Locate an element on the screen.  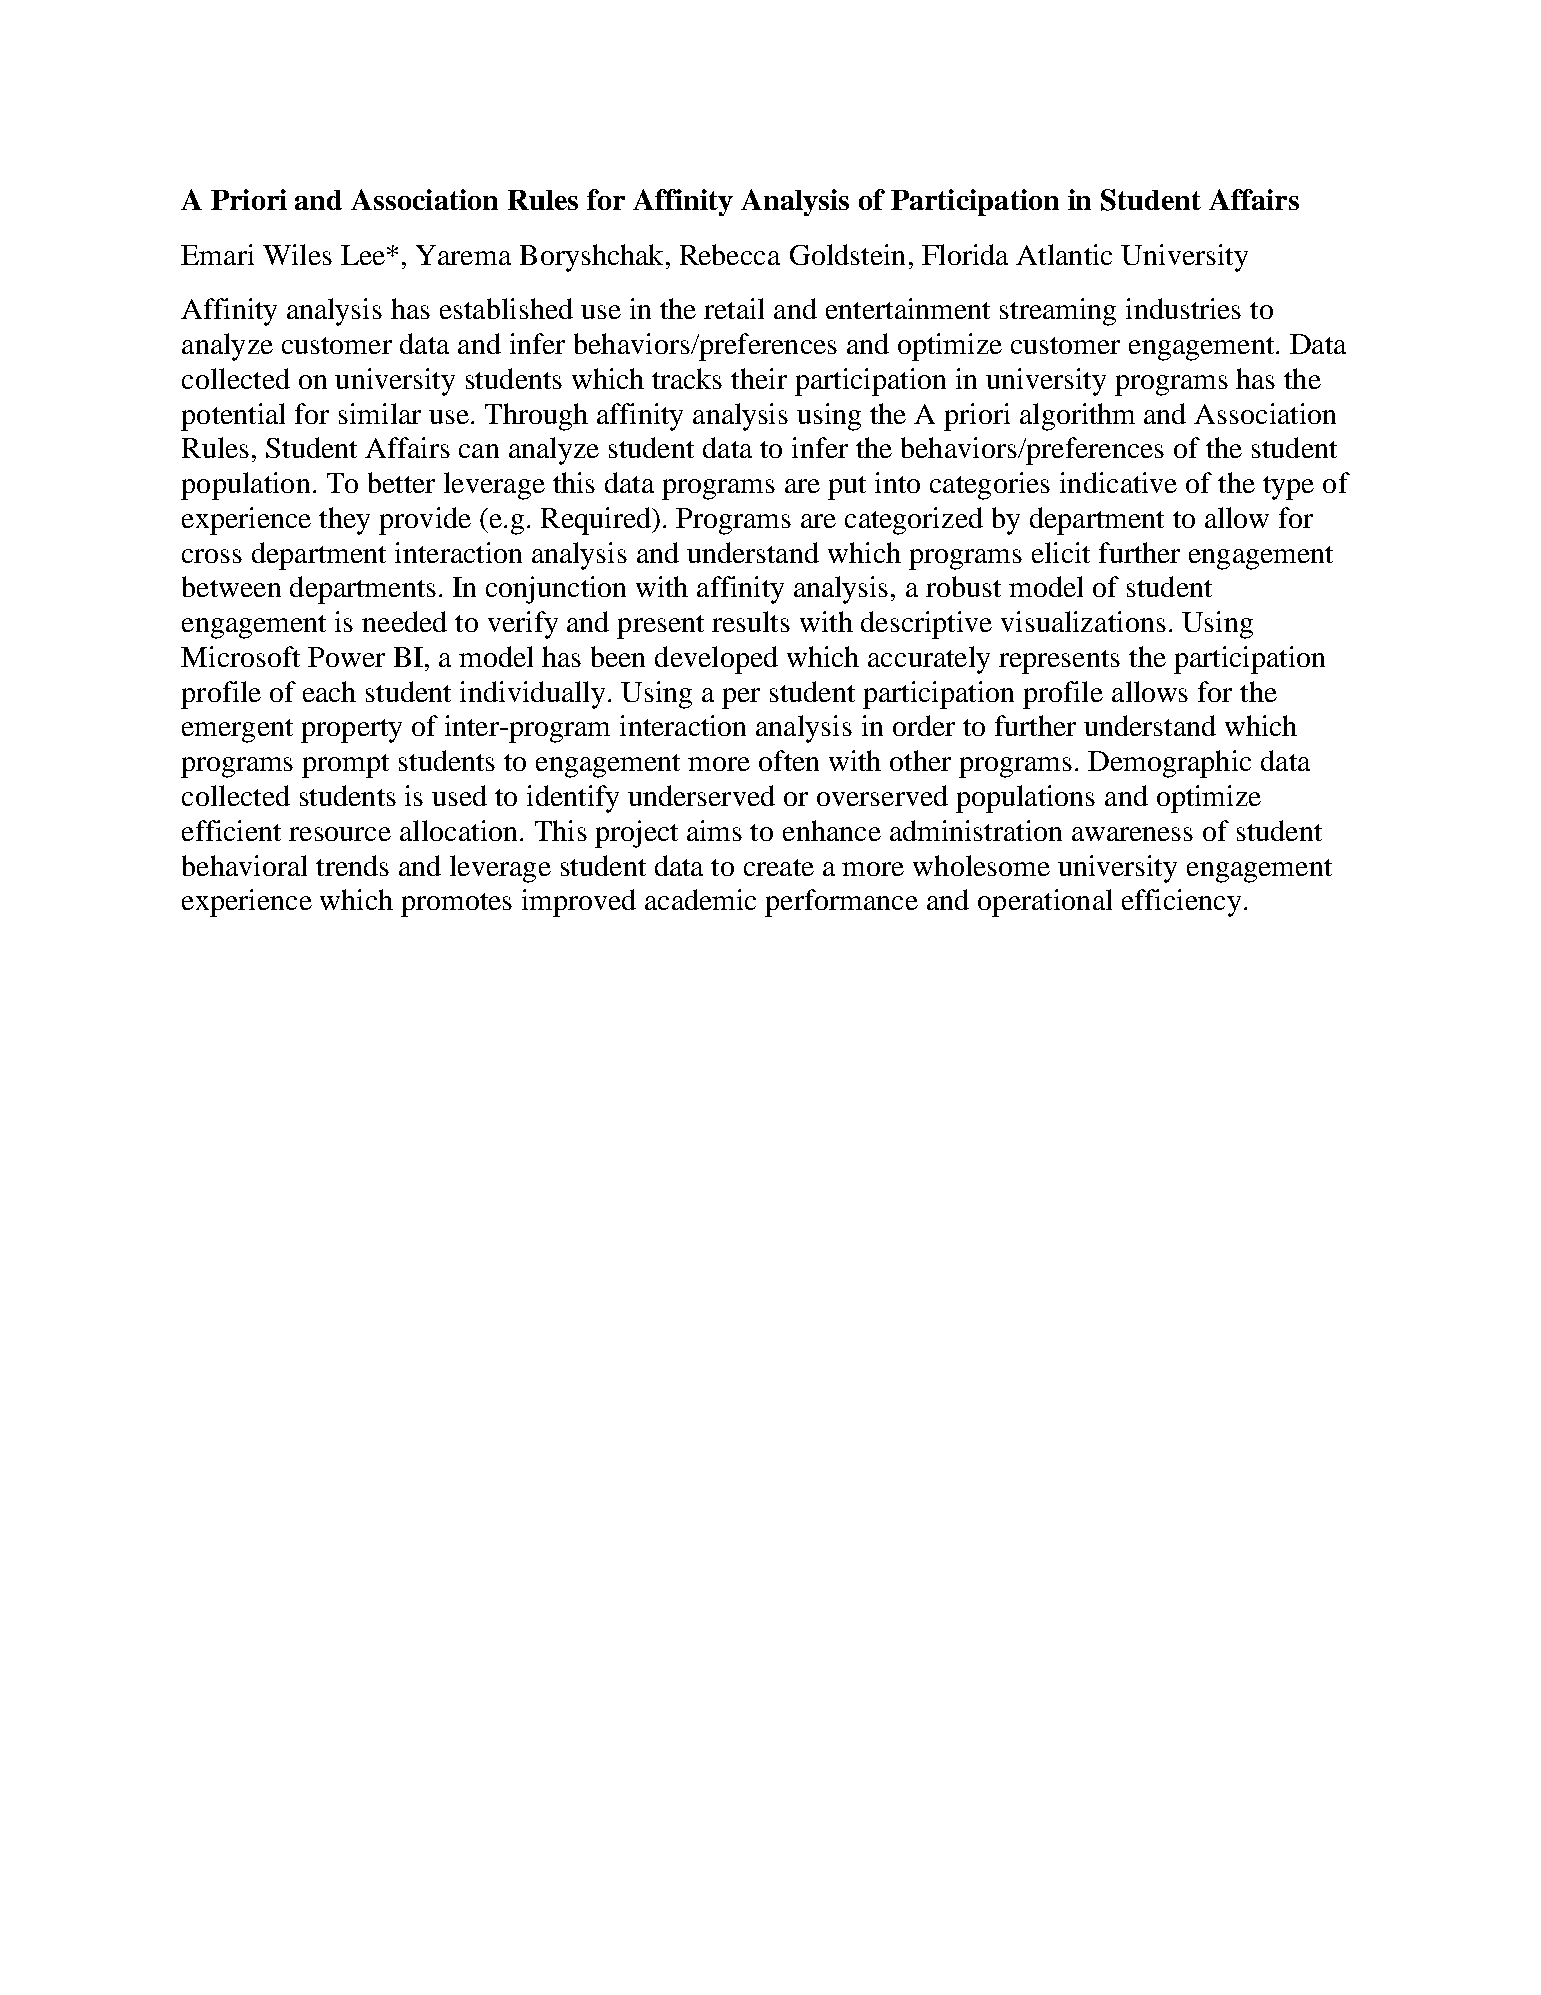
trends is located at coordinates (352, 865).
